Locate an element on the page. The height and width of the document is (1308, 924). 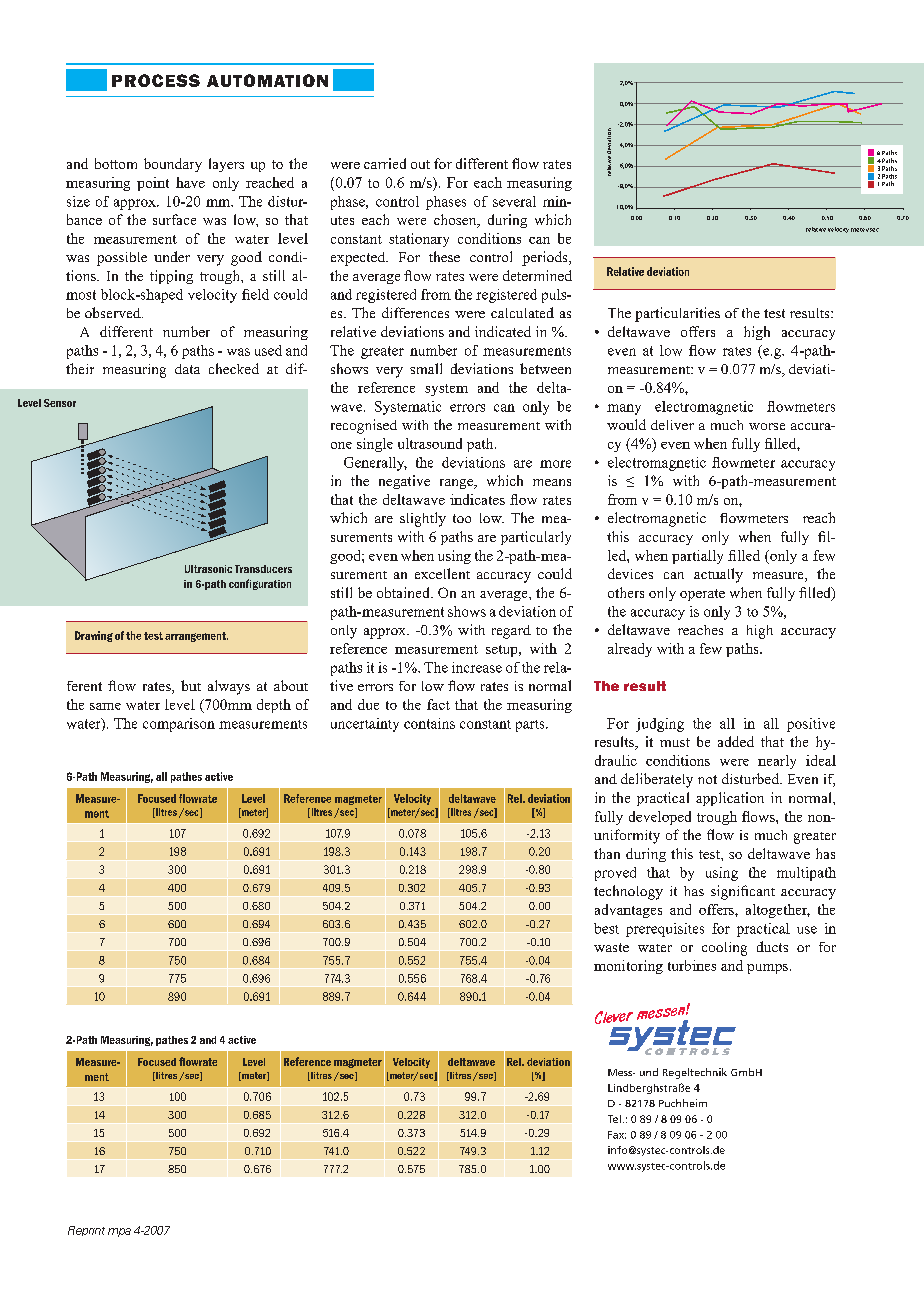
pumps is located at coordinates (767, 969).
